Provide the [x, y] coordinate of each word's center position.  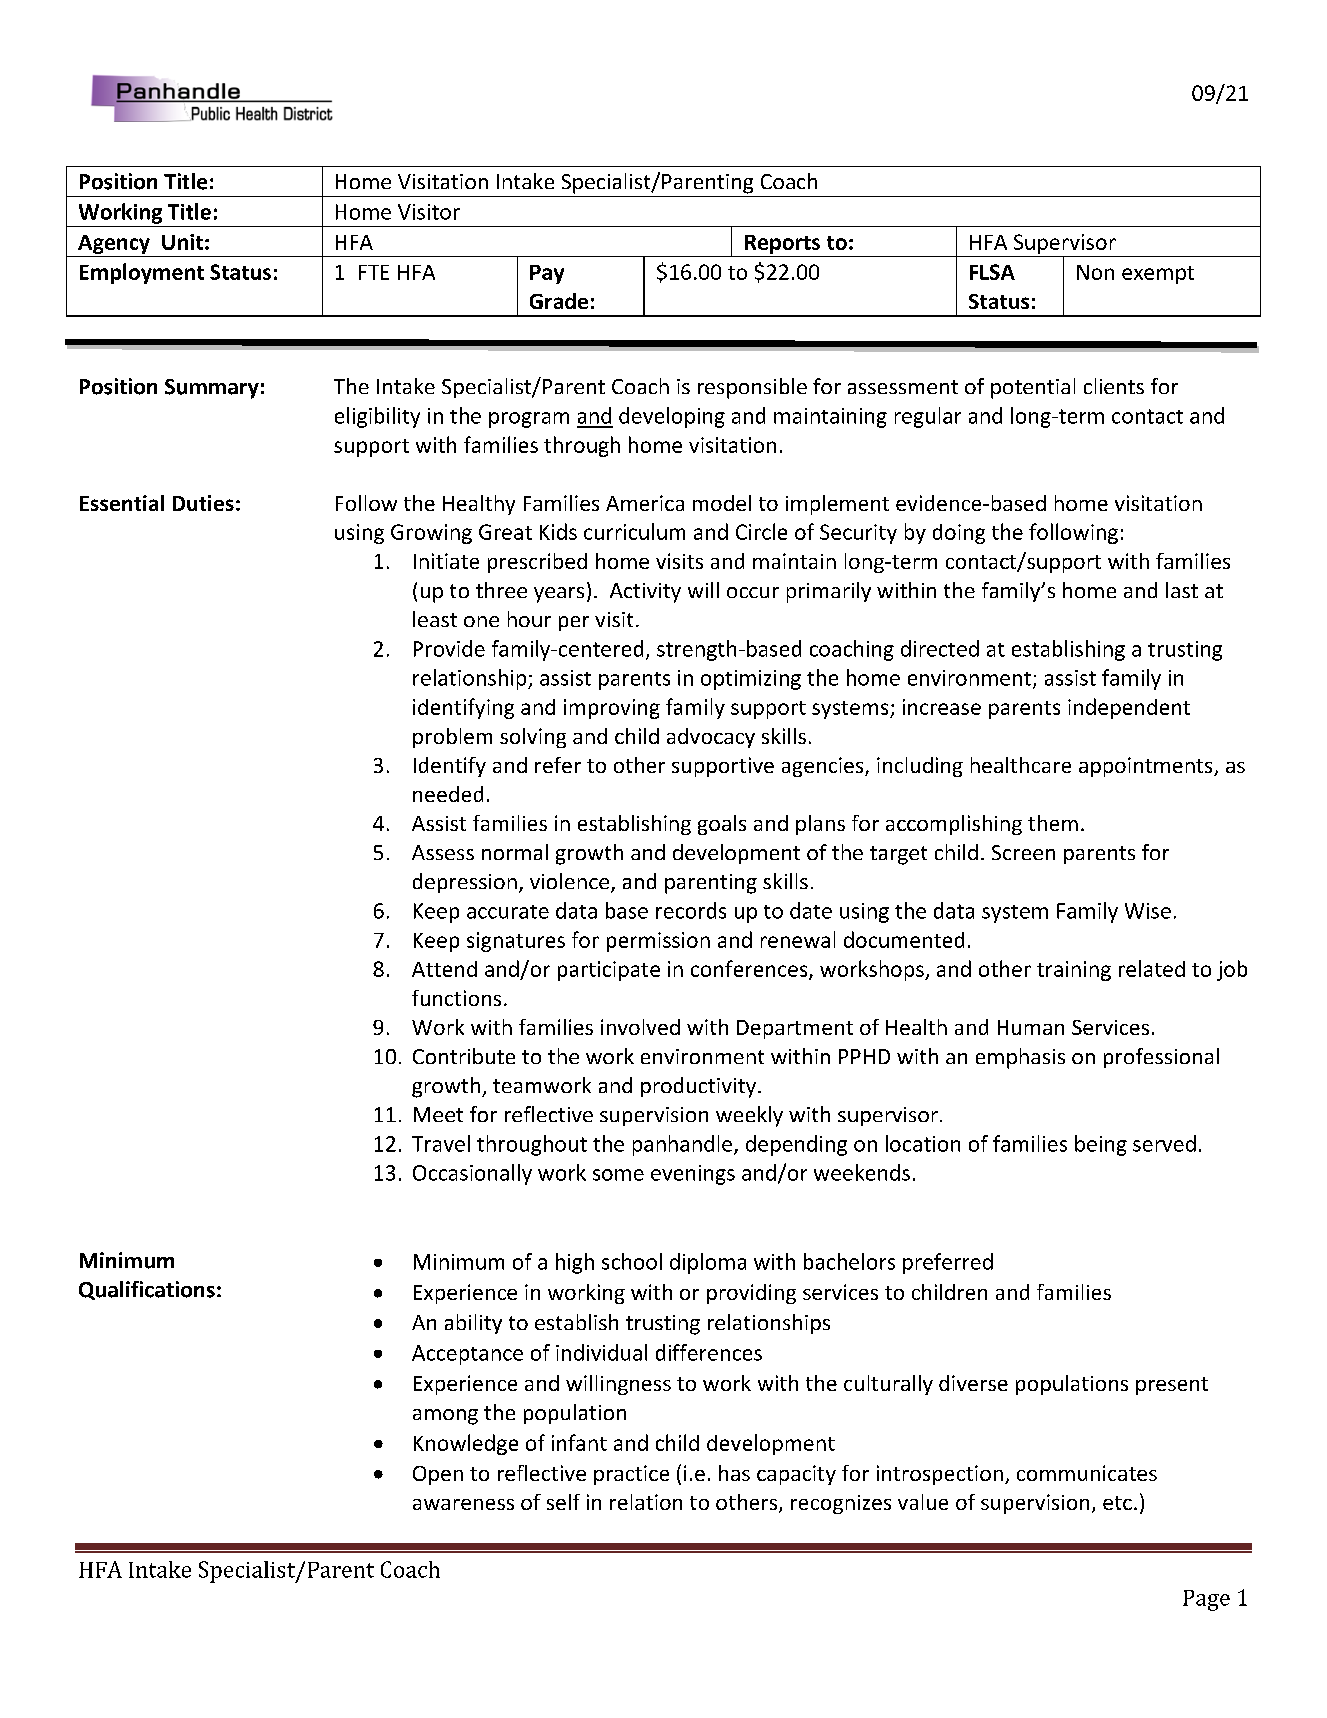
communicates [1087, 1473]
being [1101, 1145]
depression [465, 883]
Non [1095, 272]
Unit [182, 242]
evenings [693, 1175]
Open [438, 1475]
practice [631, 1475]
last [1182, 590]
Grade [559, 301]
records [691, 910]
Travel [441, 1143]
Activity [645, 593]
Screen [1023, 852]
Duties [203, 503]
